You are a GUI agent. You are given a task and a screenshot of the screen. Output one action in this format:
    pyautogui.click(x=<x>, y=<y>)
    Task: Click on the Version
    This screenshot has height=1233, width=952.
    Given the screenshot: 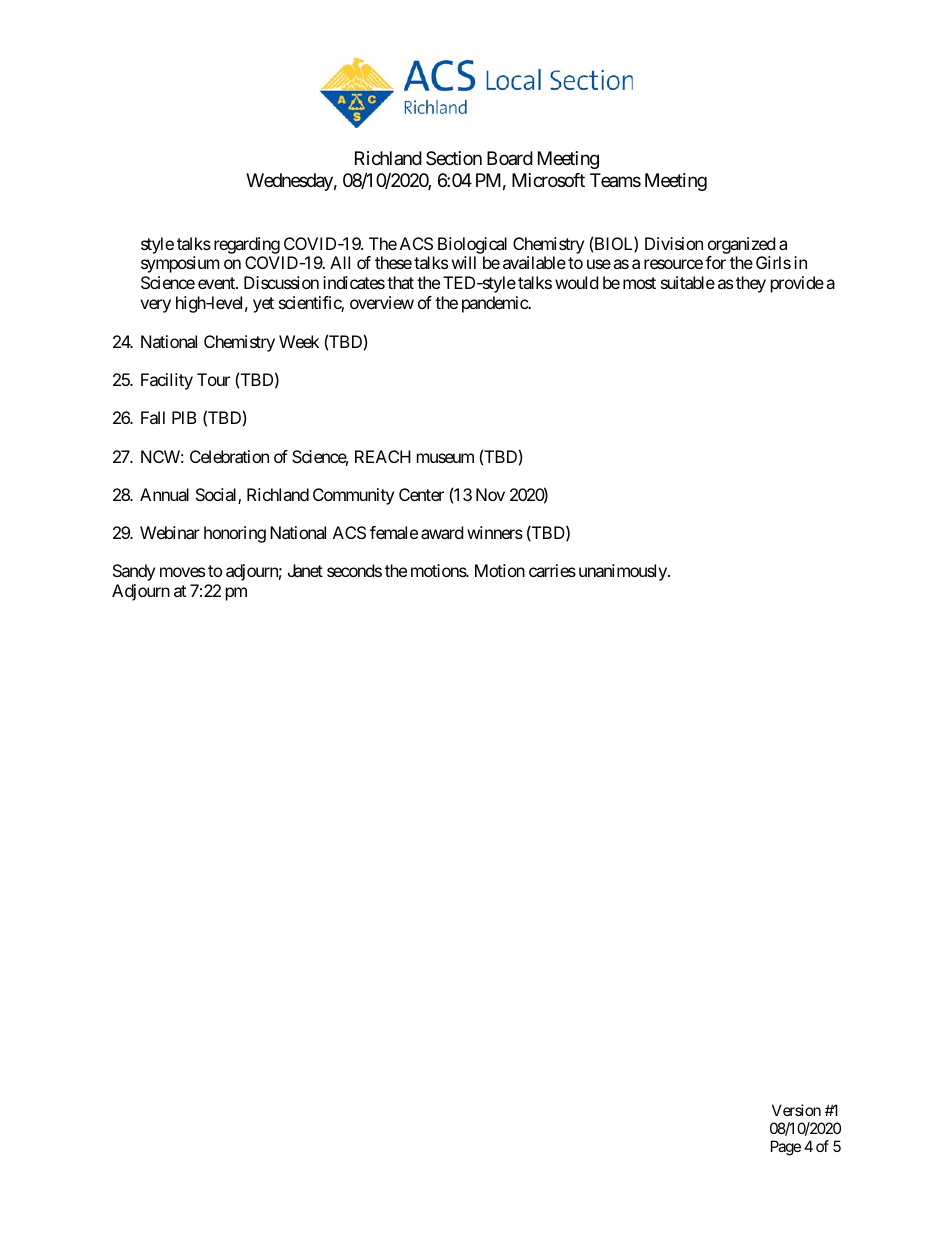 What is the action you would take?
    pyautogui.click(x=796, y=1110)
